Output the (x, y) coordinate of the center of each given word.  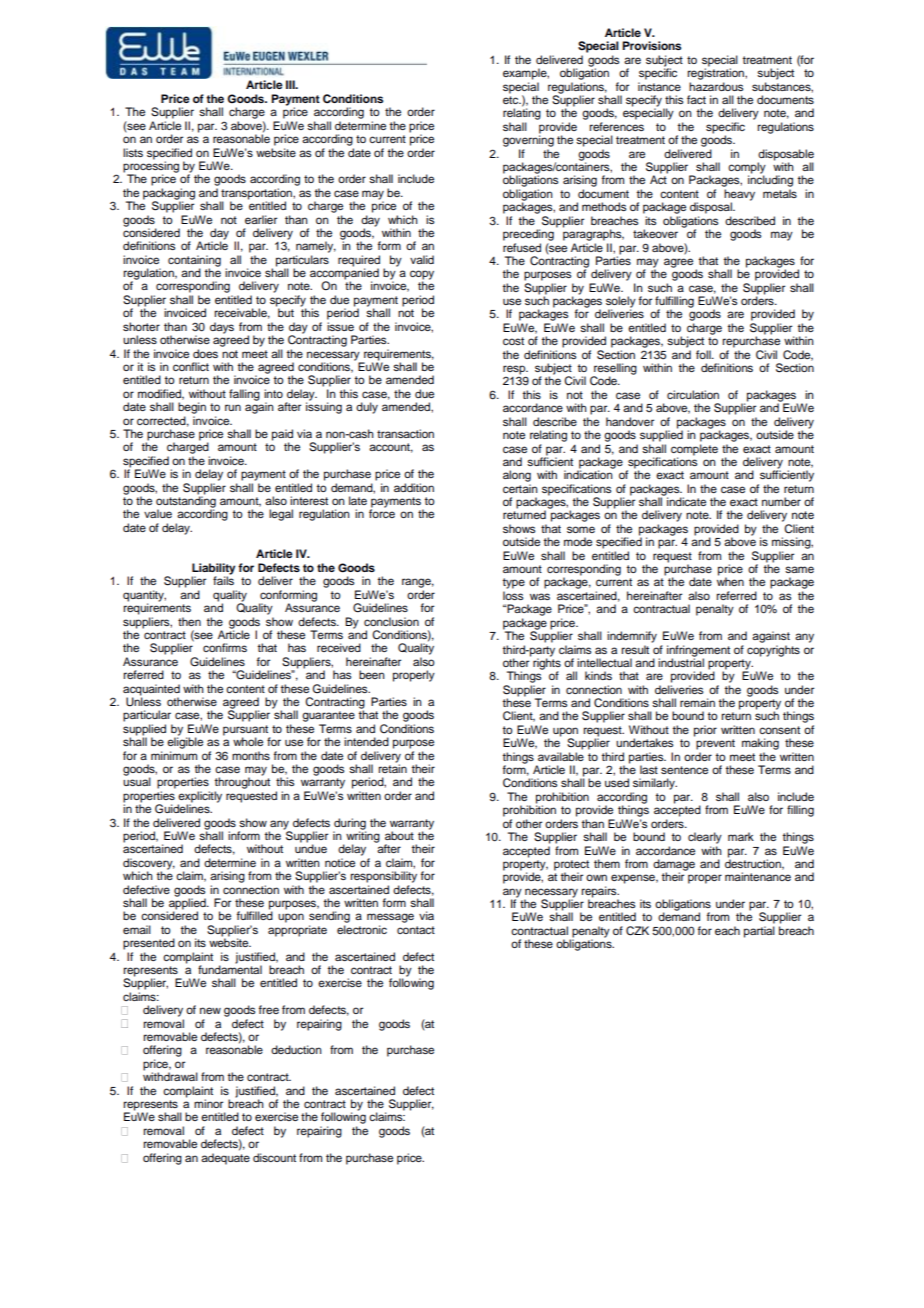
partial (759, 932)
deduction (296, 1049)
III (291, 84)
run (233, 407)
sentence (684, 770)
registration (716, 73)
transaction (405, 433)
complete (694, 450)
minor (208, 1103)
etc (512, 100)
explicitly (200, 798)
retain (392, 767)
